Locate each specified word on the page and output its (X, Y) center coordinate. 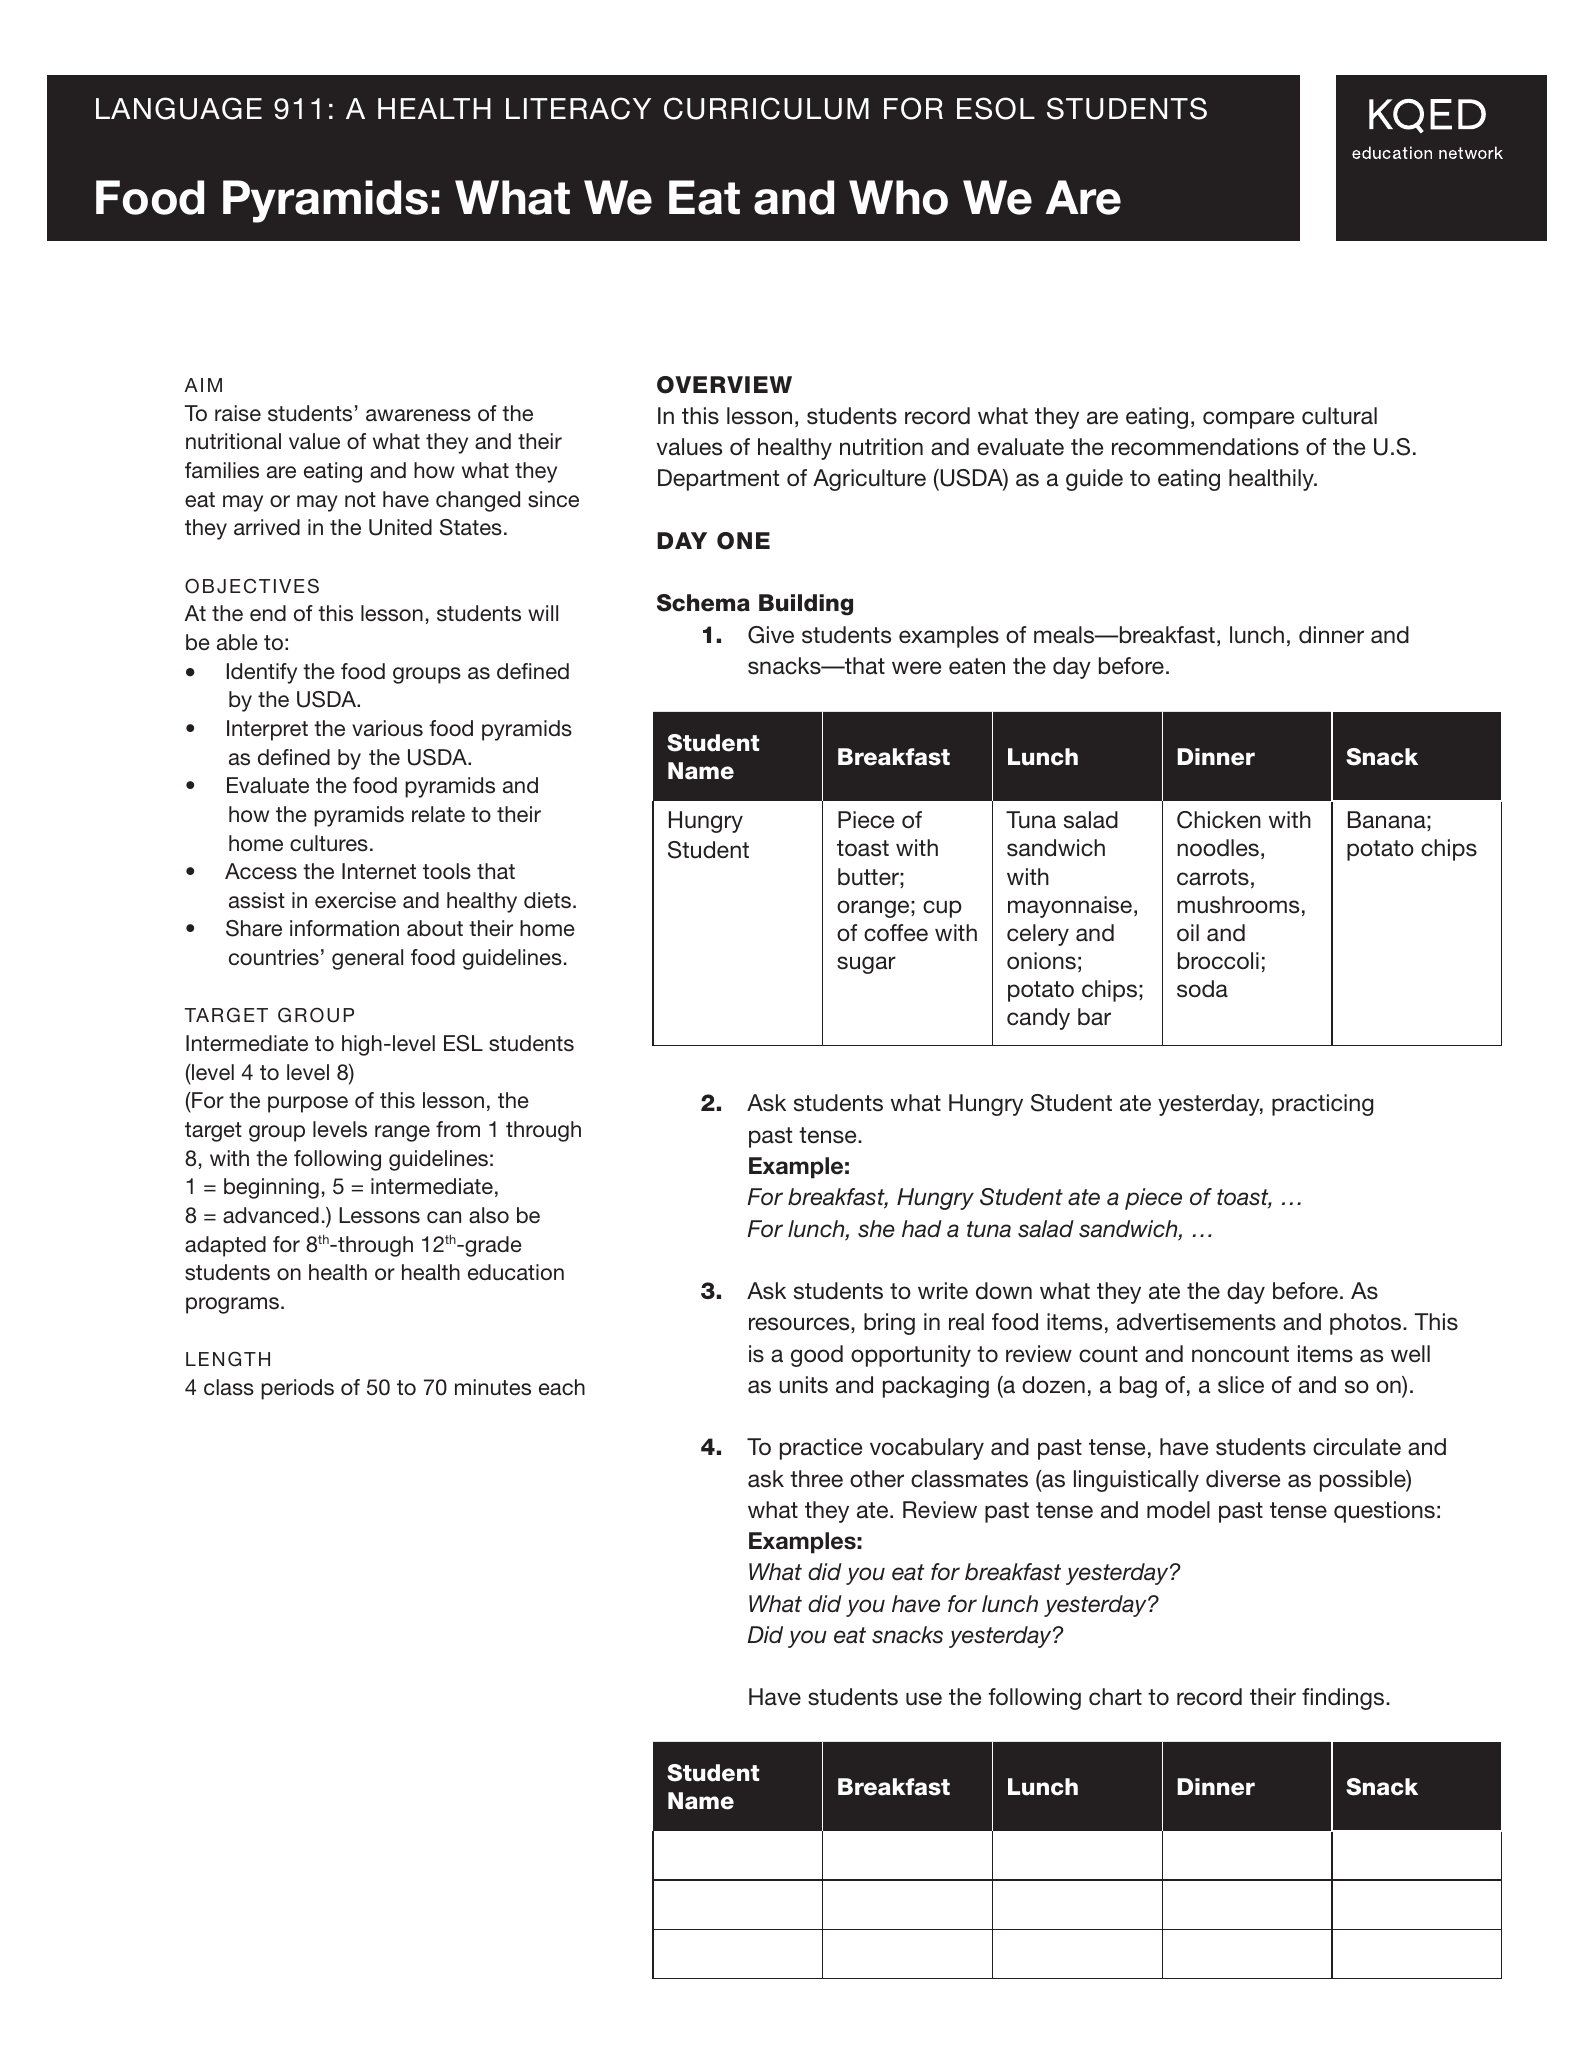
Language (179, 108)
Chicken (1219, 820)
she (876, 1229)
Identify (262, 673)
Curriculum (766, 108)
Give (771, 635)
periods (297, 1389)
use (924, 1699)
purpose (308, 1104)
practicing (1322, 1105)
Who (898, 197)
